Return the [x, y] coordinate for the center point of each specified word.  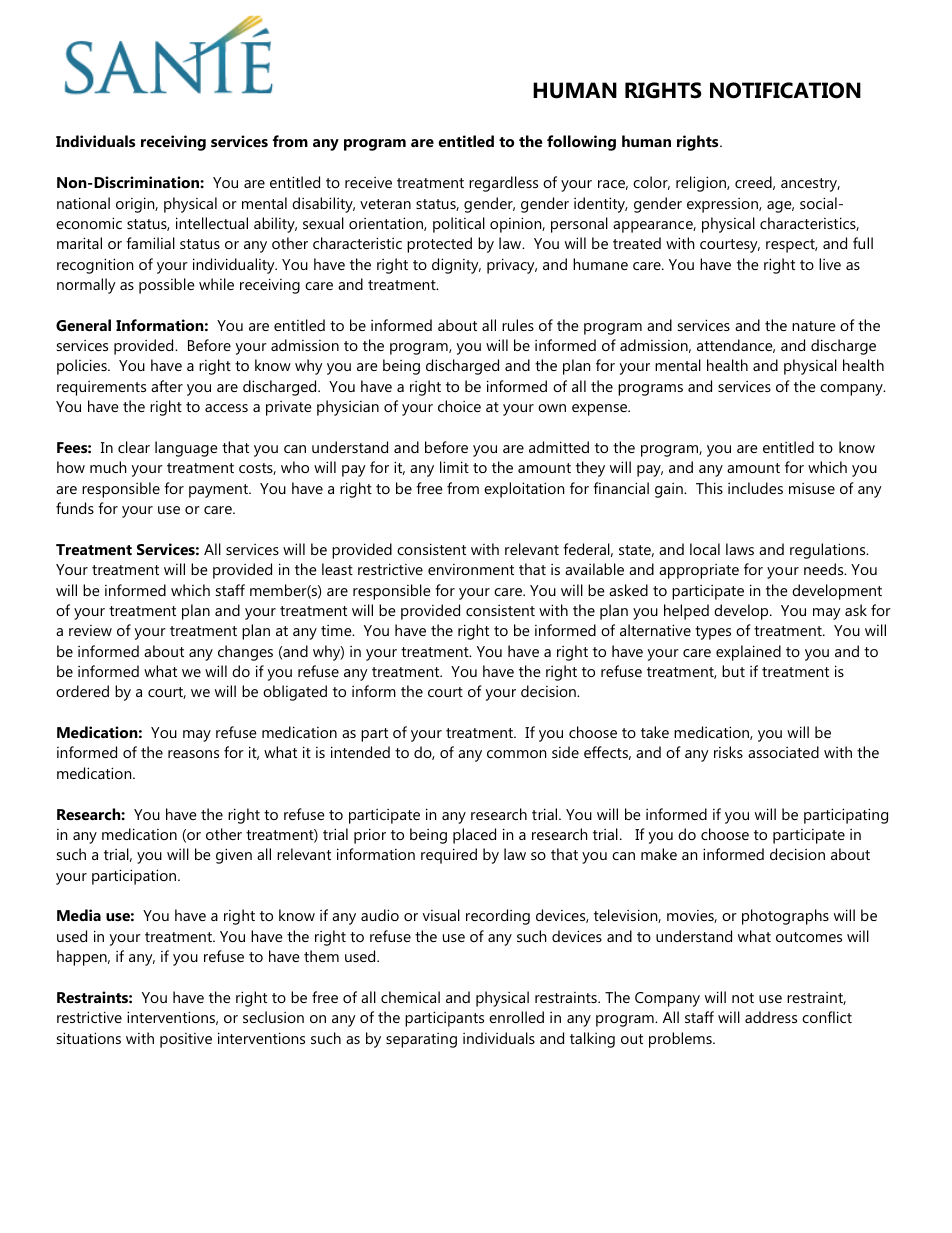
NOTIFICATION [785, 90]
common [516, 754]
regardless [503, 184]
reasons [193, 754]
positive [186, 1040]
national [83, 203]
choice [459, 406]
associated [783, 752]
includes [755, 488]
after [167, 386]
